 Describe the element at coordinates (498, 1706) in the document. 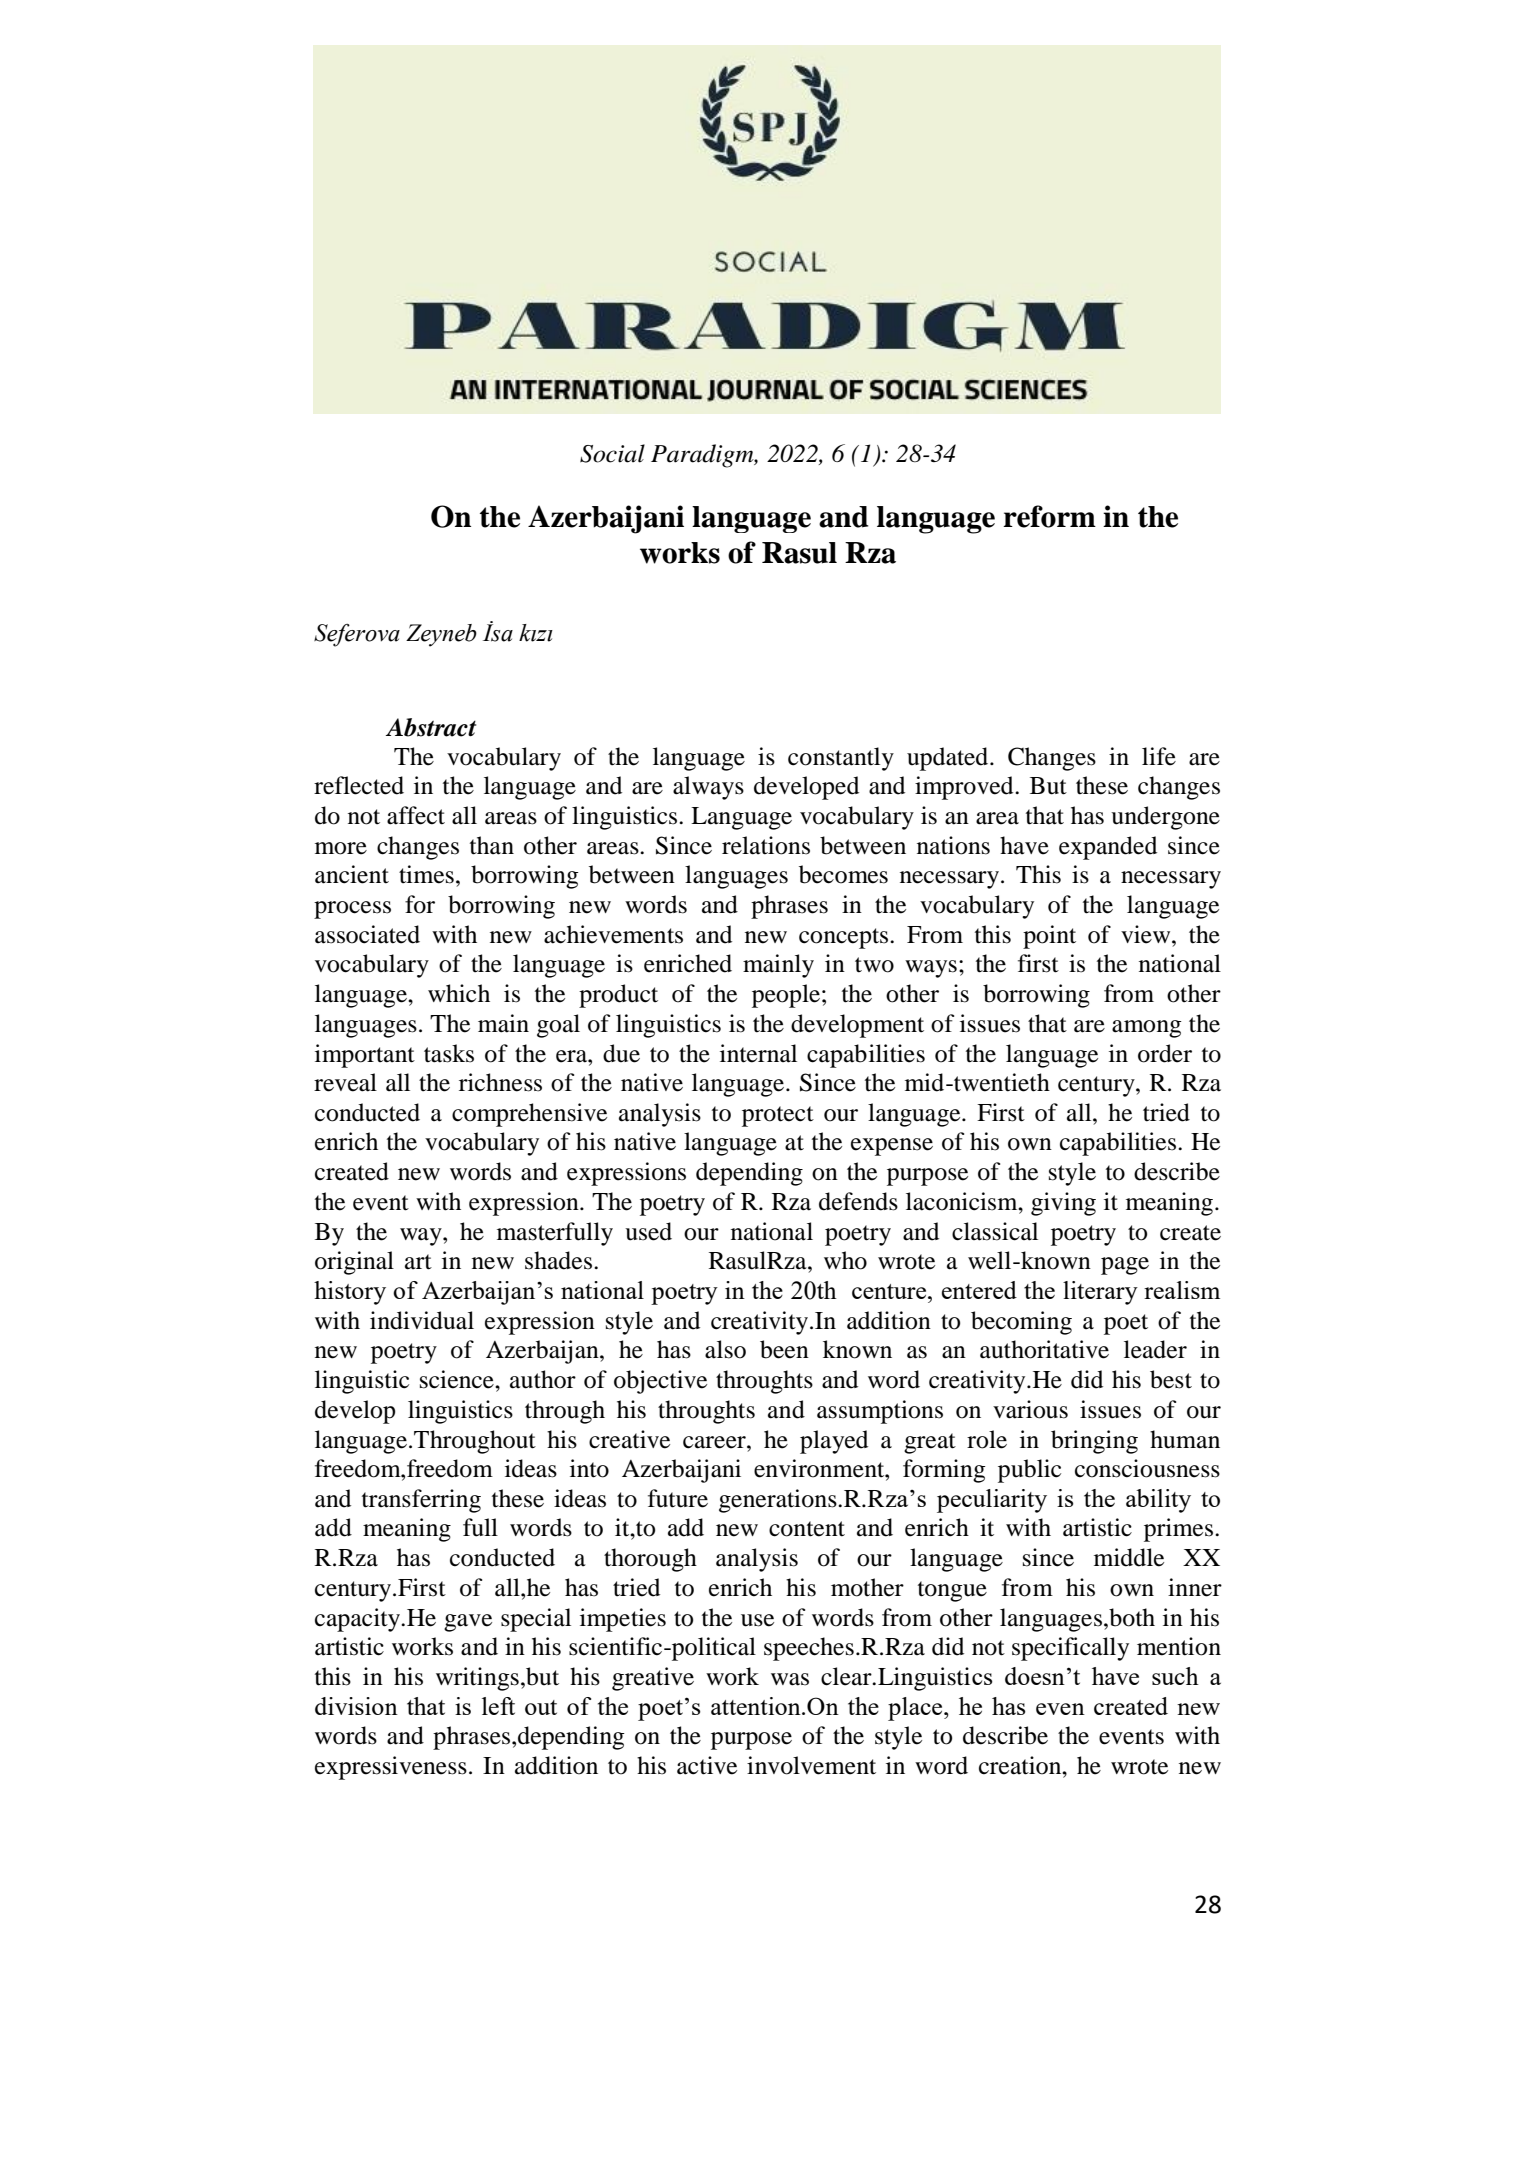

I see `left` at that location.
